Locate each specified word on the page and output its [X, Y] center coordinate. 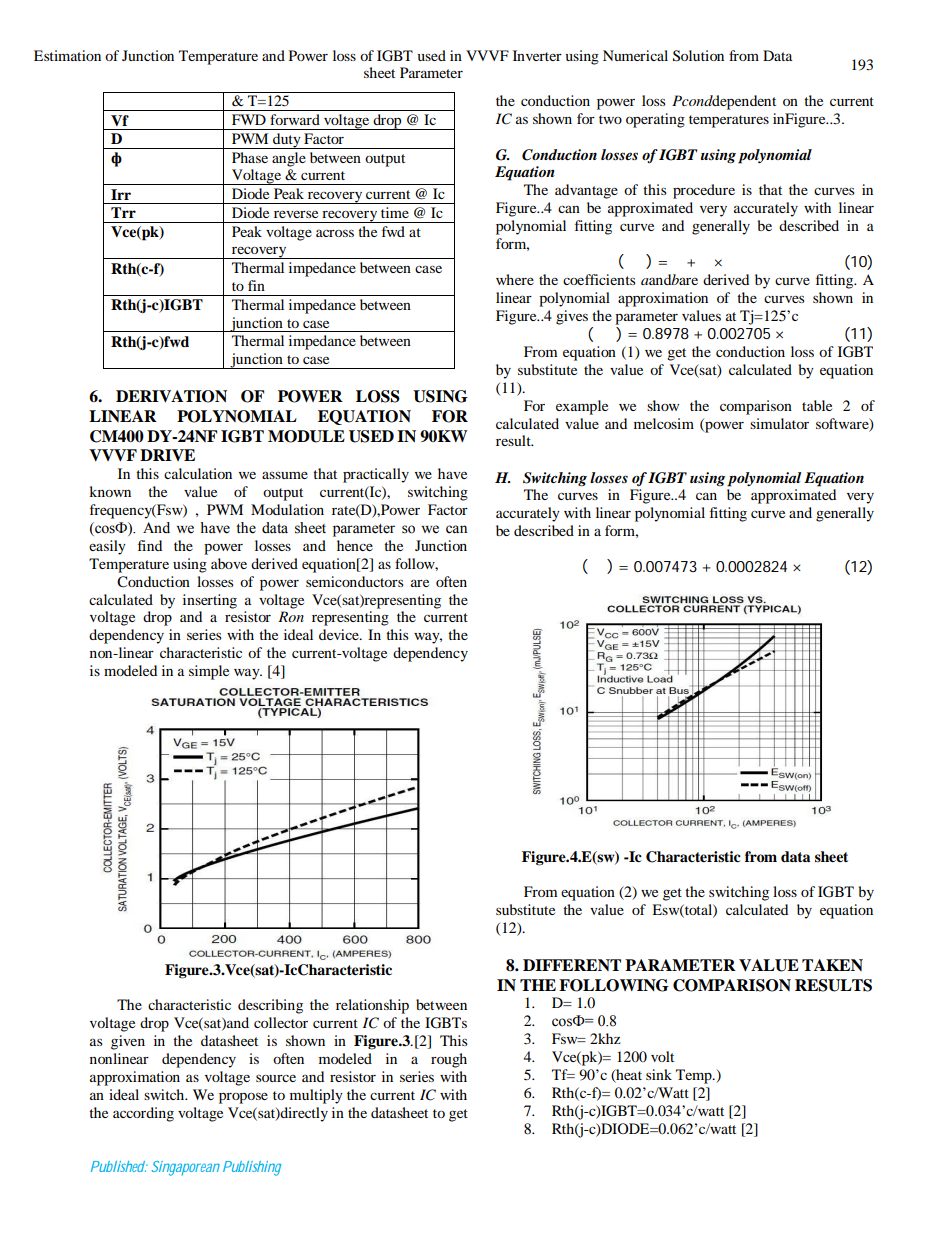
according [143, 1114]
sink [659, 1074]
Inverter [537, 55]
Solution [698, 56]
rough [449, 1060]
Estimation [67, 55]
